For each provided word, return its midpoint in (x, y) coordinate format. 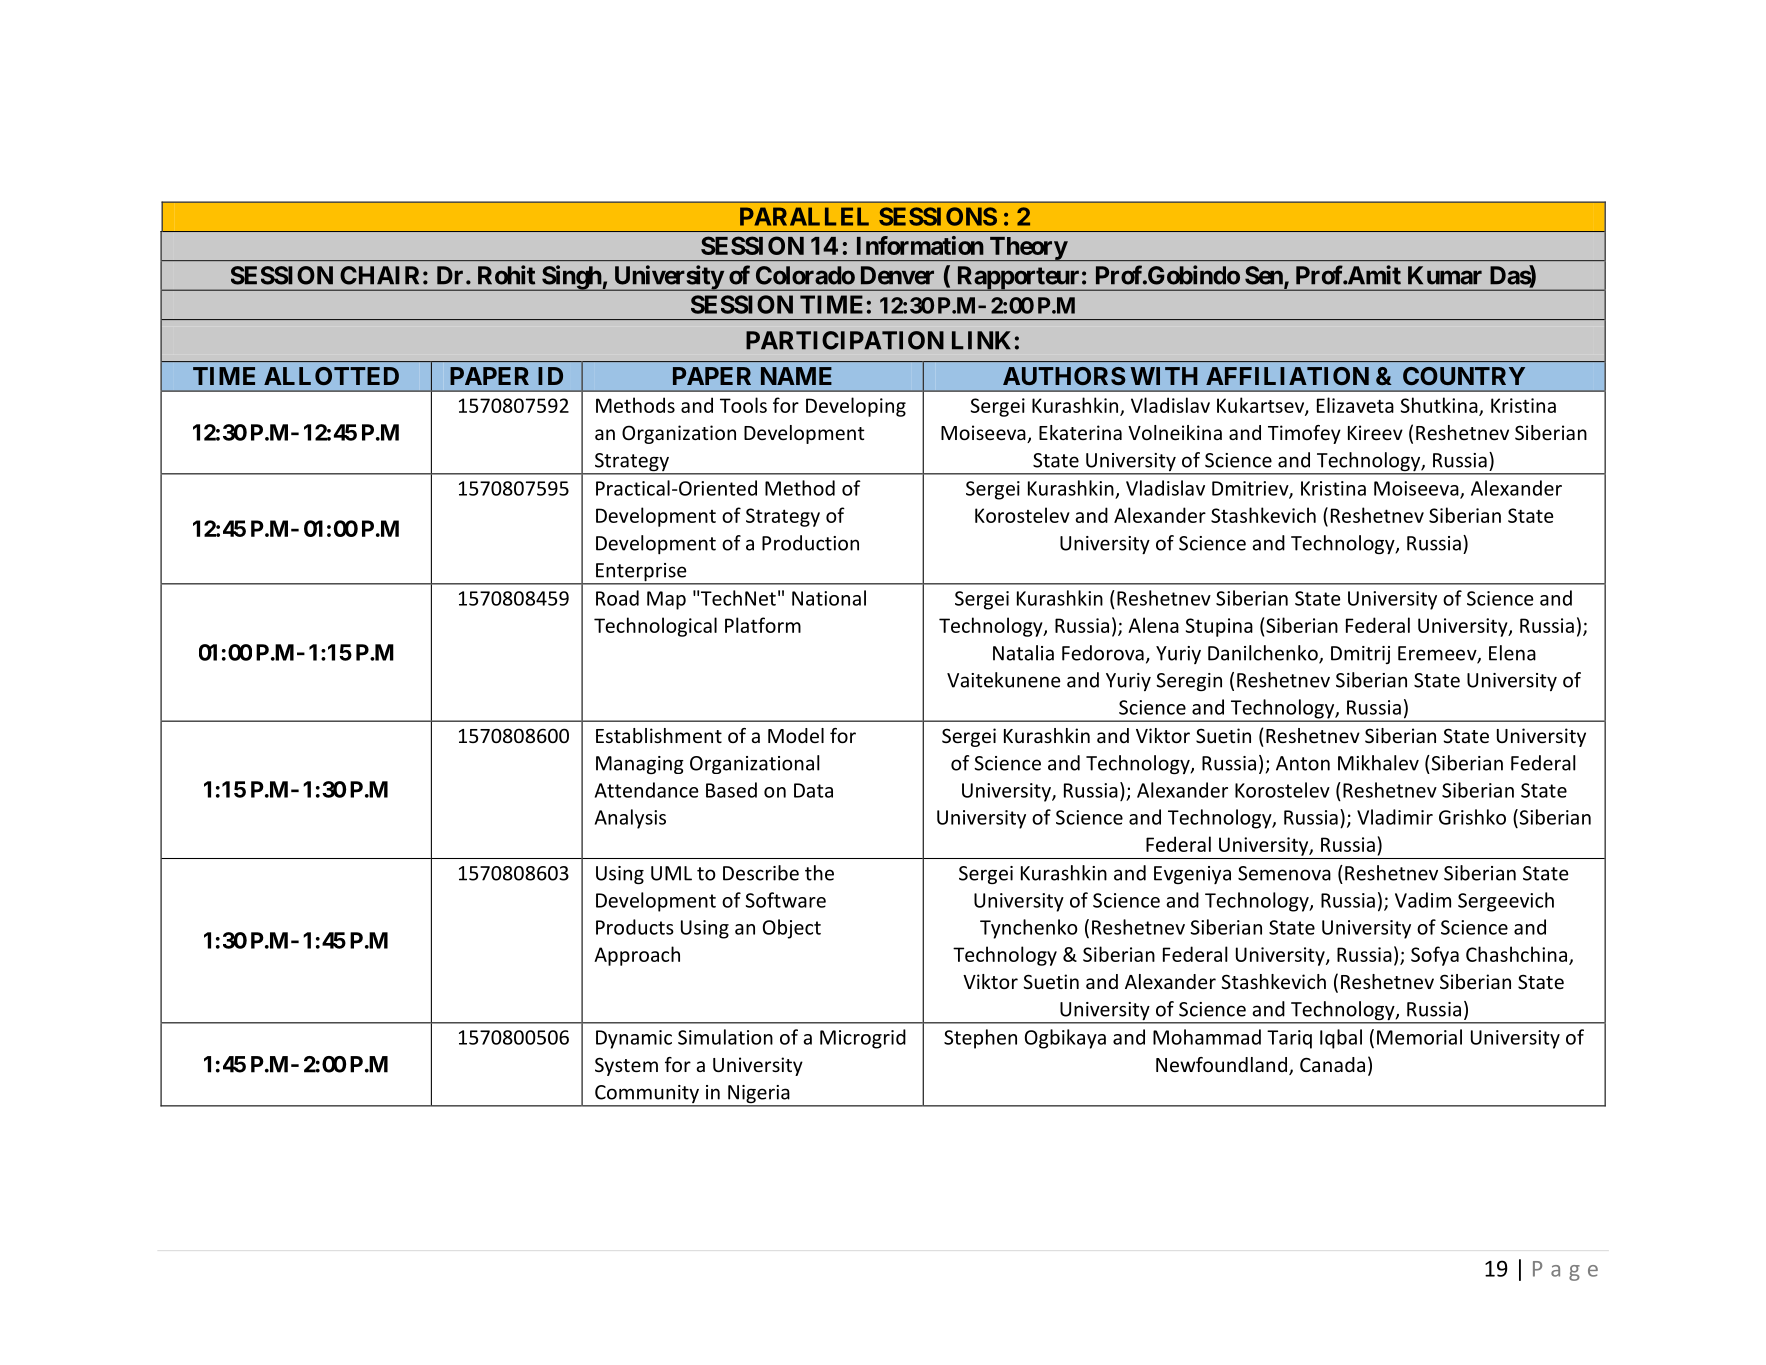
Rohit (506, 275)
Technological (655, 627)
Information (920, 245)
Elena (1512, 653)
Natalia (1023, 653)
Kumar (1445, 275)
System (626, 1066)
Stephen (980, 1039)
